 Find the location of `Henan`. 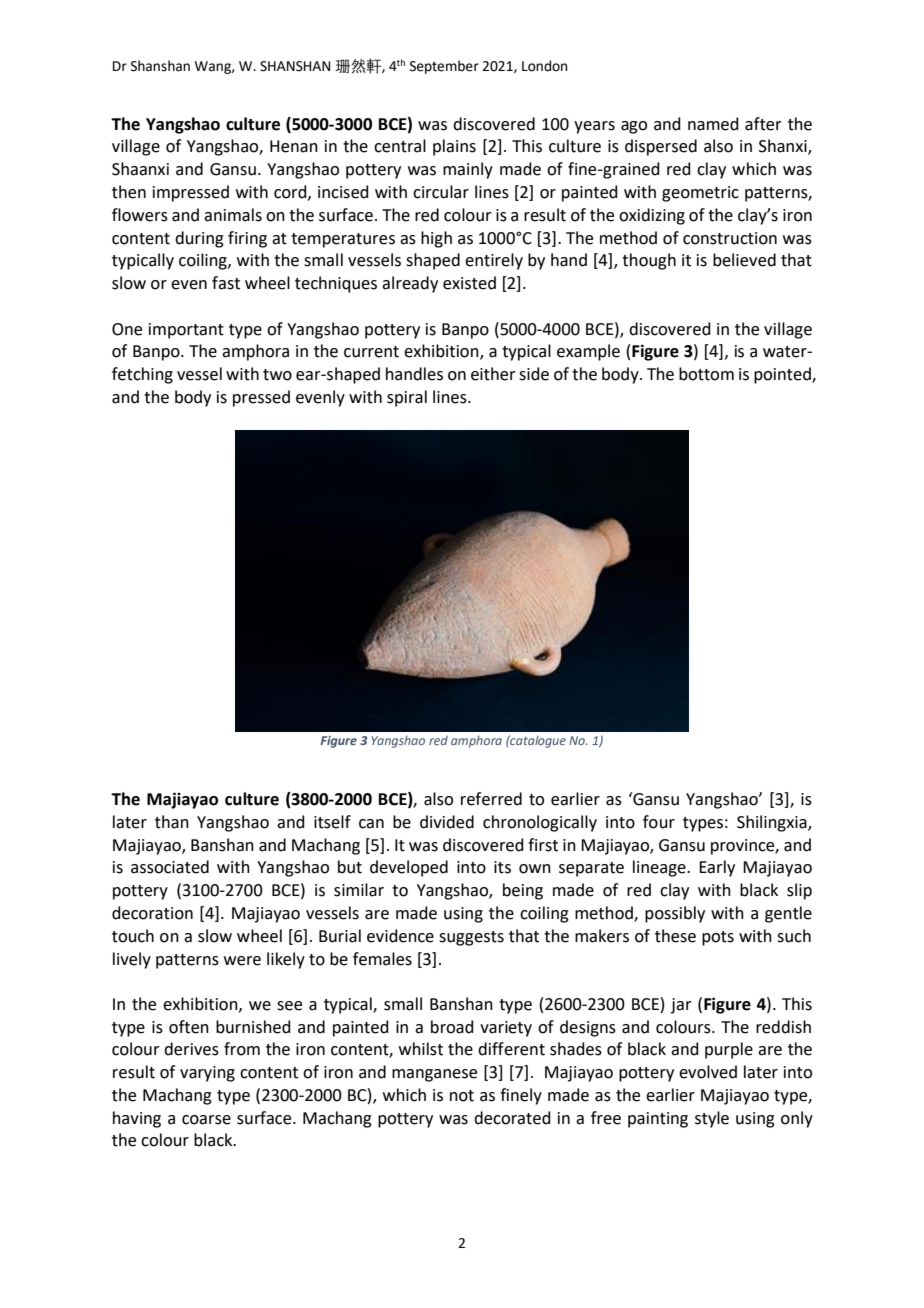

Henan is located at coordinates (294, 146).
